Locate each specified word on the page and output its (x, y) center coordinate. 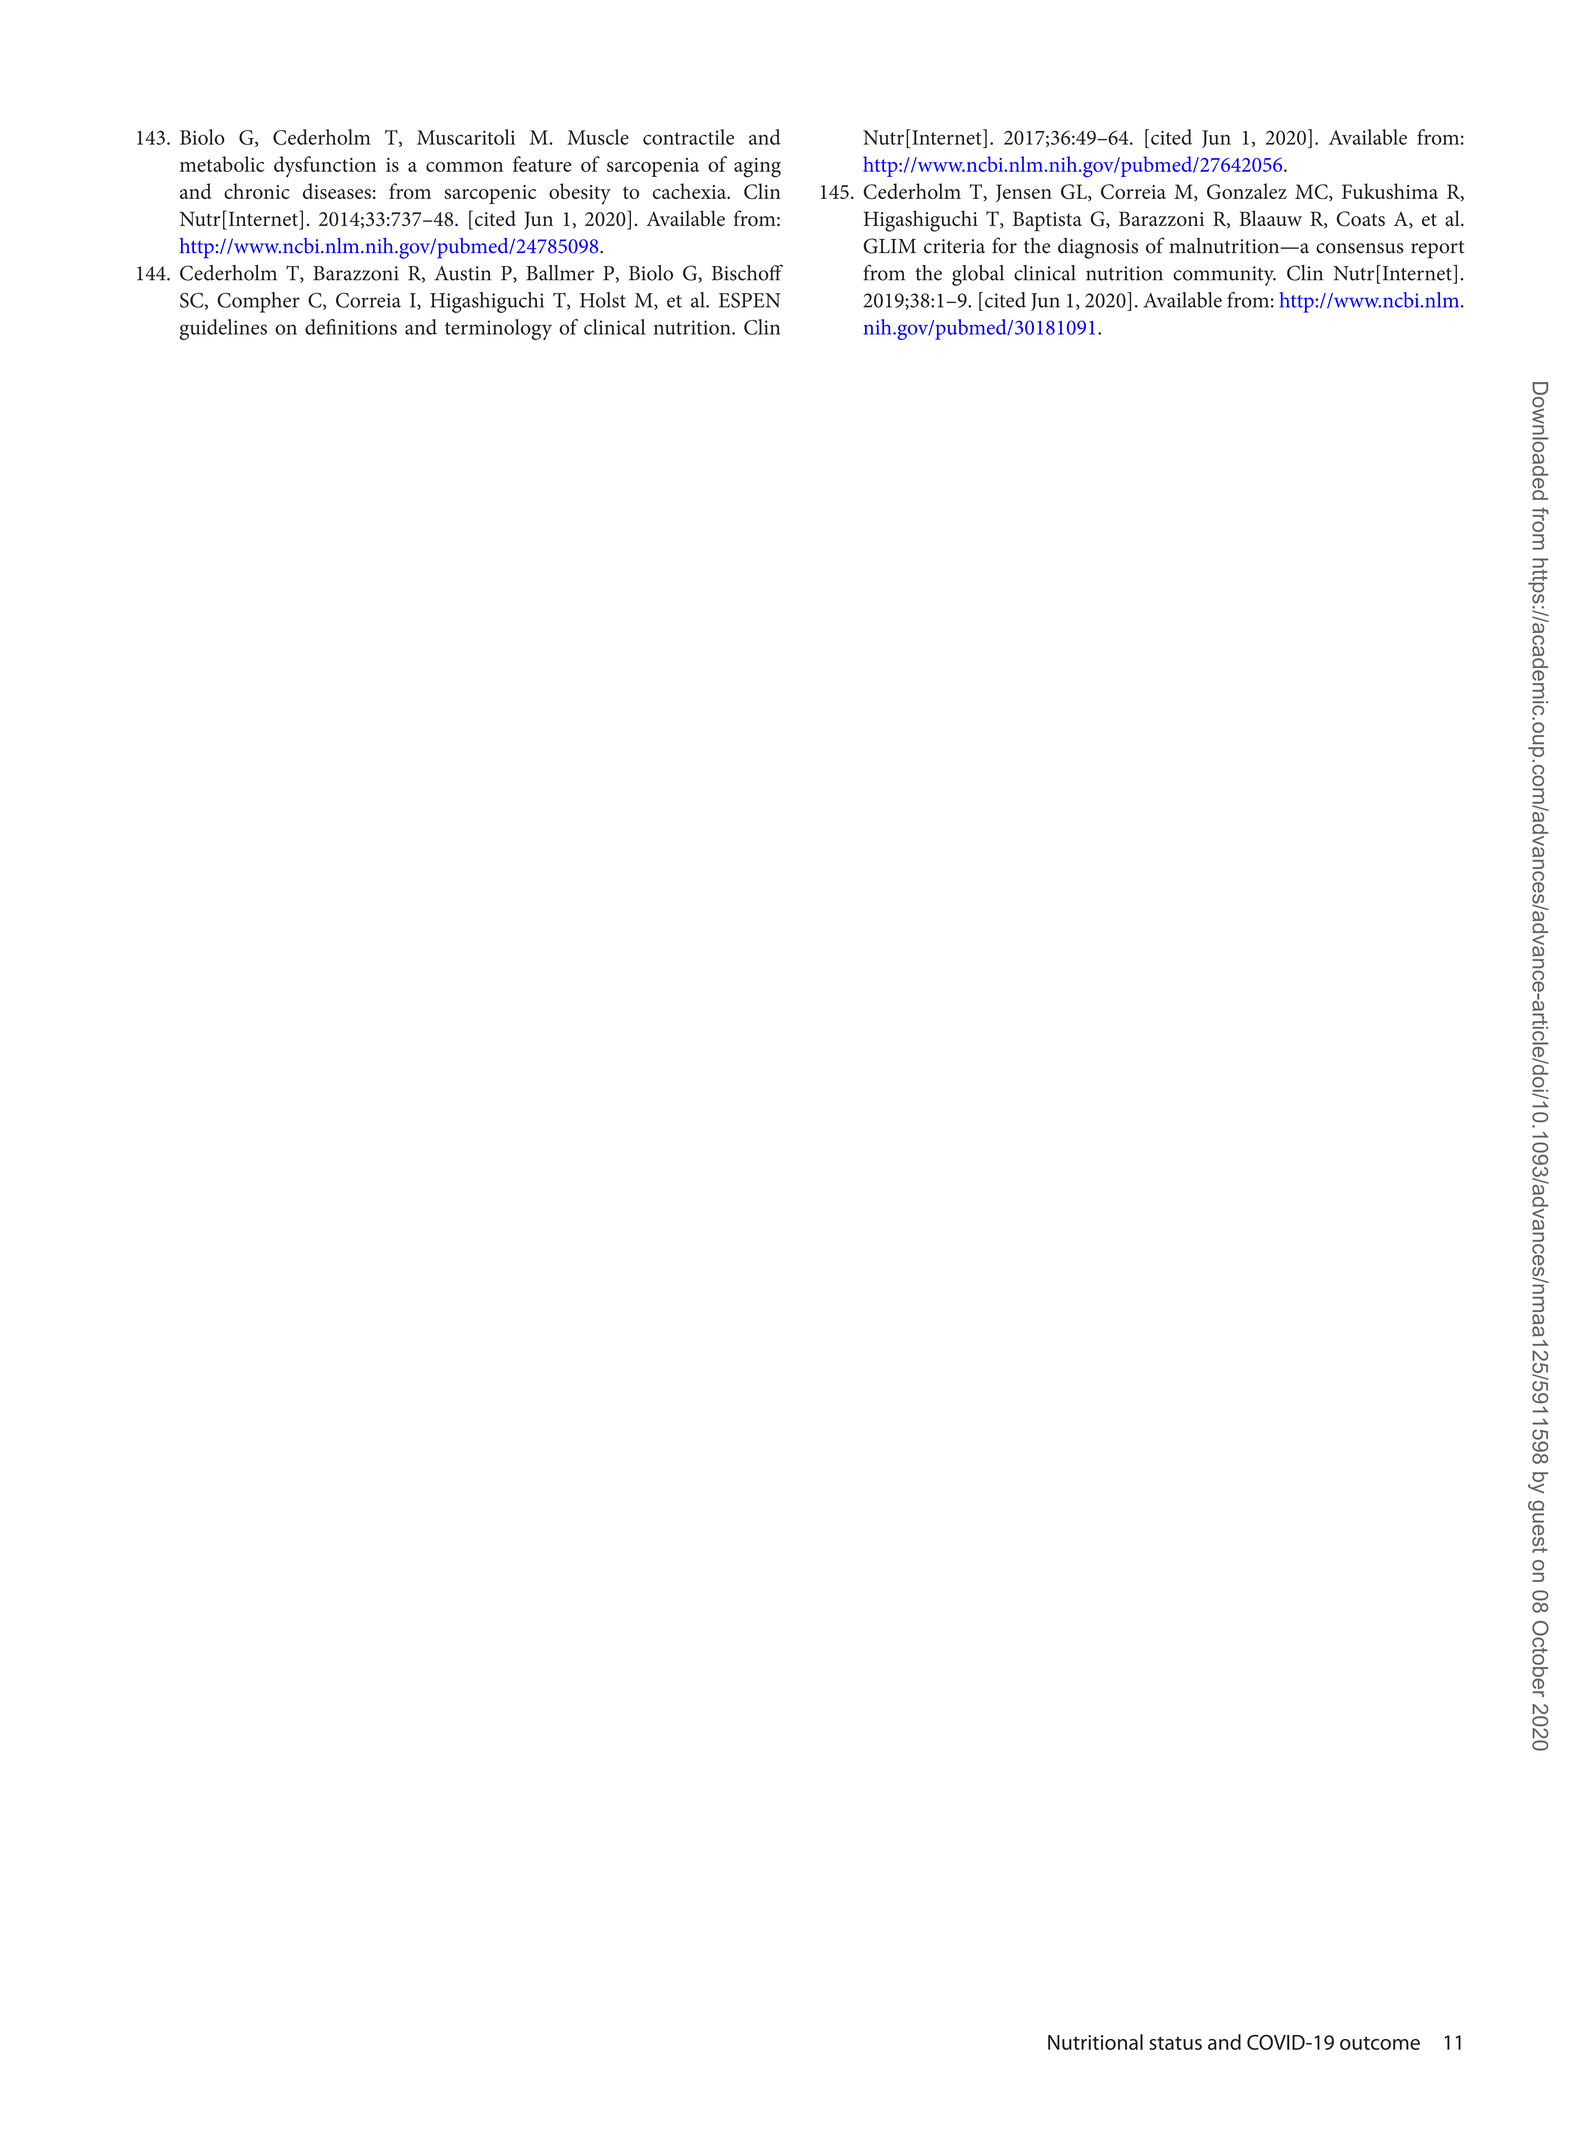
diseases (337, 191)
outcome (1380, 2043)
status (1175, 2043)
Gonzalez (1247, 191)
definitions (351, 327)
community (1224, 276)
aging (757, 168)
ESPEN (750, 300)
